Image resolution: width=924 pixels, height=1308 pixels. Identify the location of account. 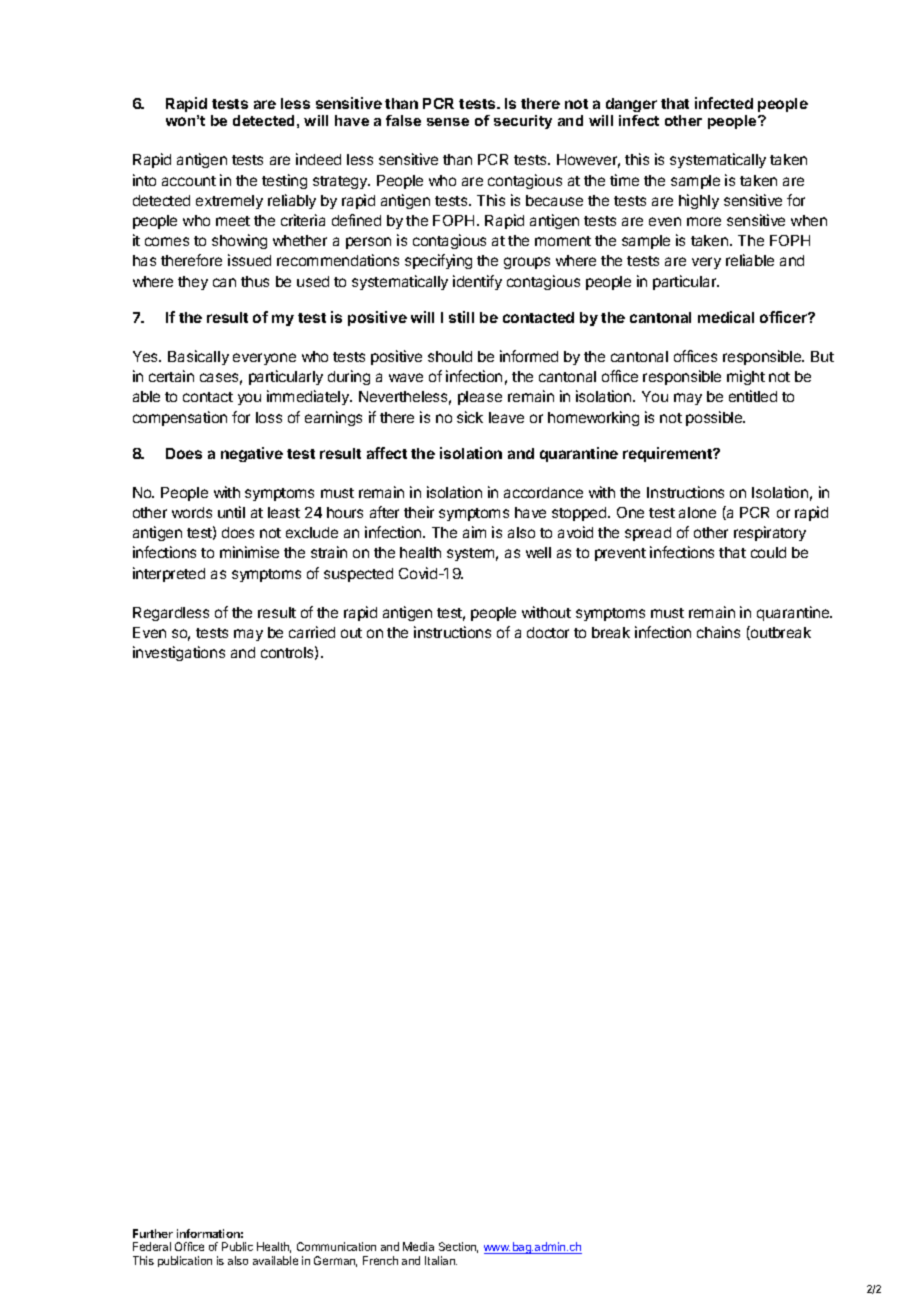
(189, 181).
